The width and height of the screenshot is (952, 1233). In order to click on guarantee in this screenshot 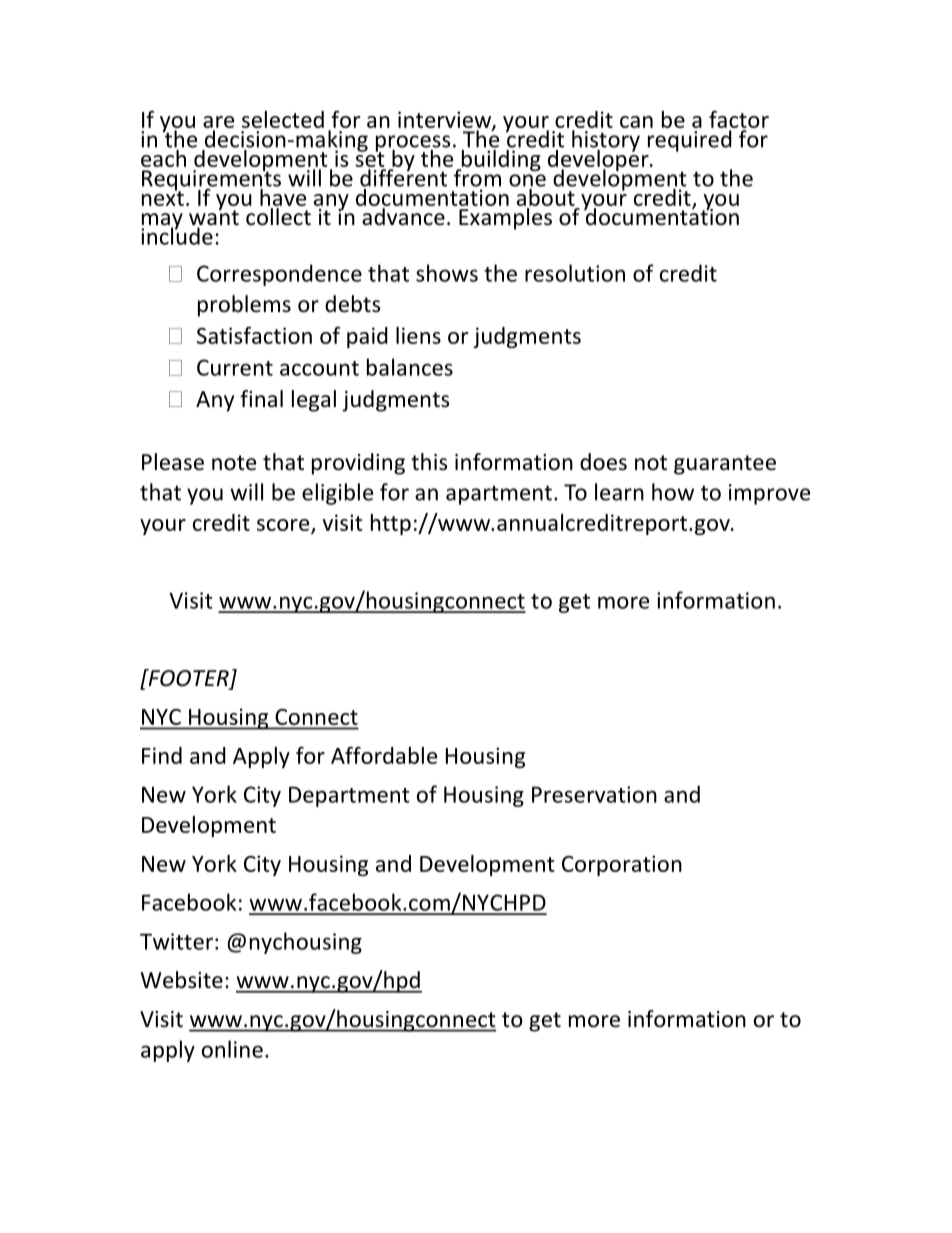, I will do `click(725, 465)`.
